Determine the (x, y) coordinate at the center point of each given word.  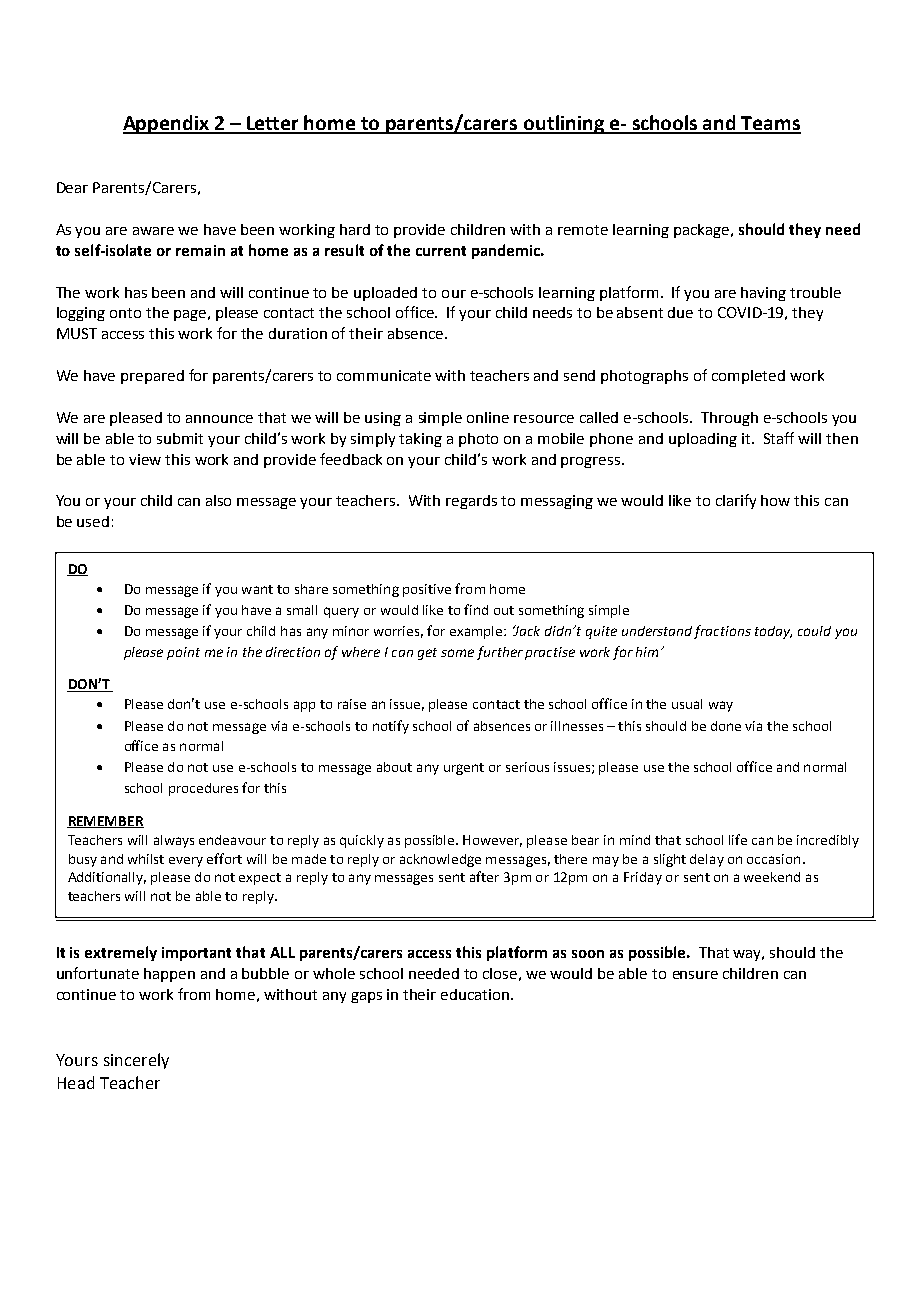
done (726, 726)
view (145, 459)
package (703, 231)
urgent (464, 769)
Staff (779, 438)
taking (420, 440)
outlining (564, 124)
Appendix (167, 124)
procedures (203, 789)
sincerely (136, 1061)
